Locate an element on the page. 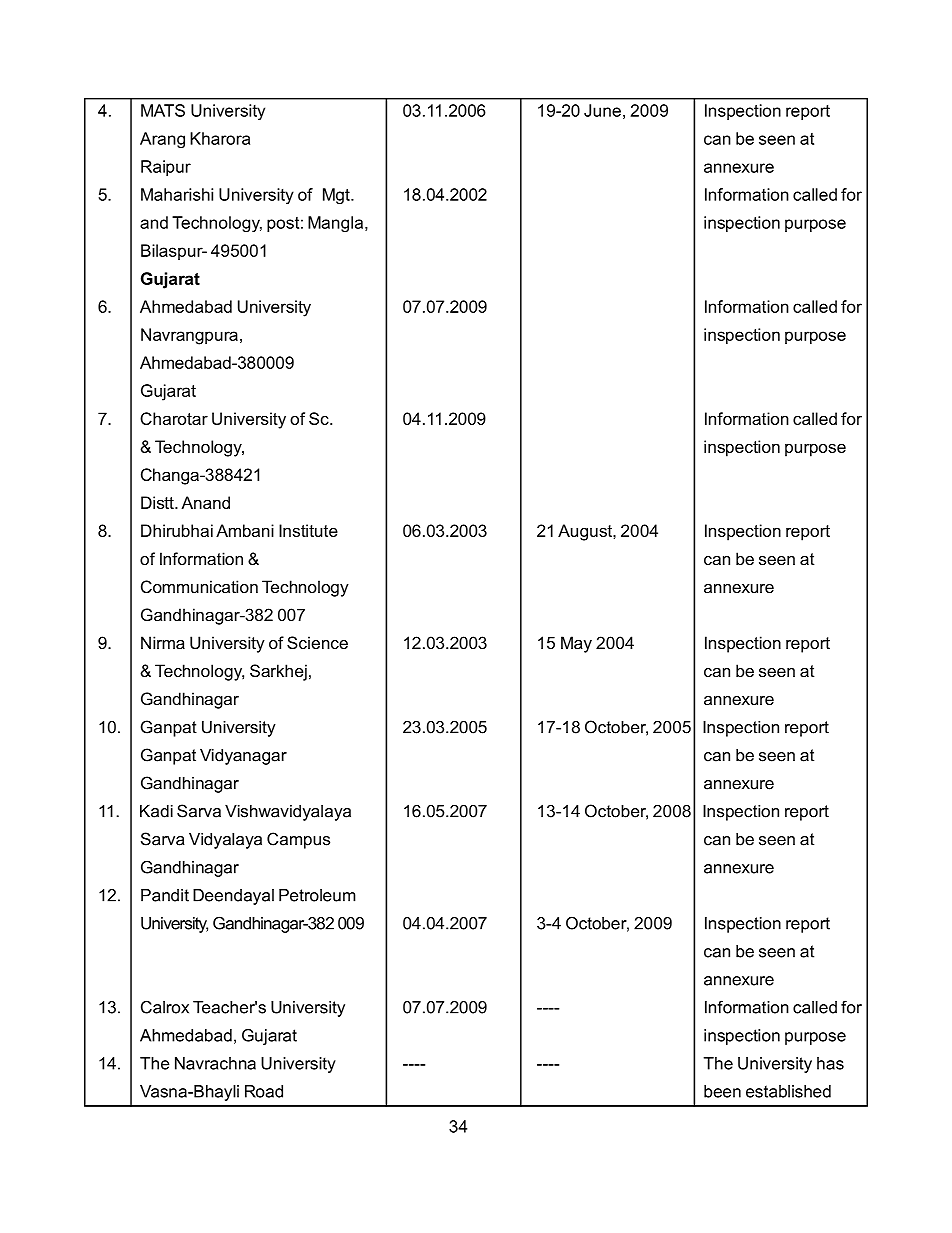 This image has height=1233, width=952. Communication is located at coordinates (199, 586).
